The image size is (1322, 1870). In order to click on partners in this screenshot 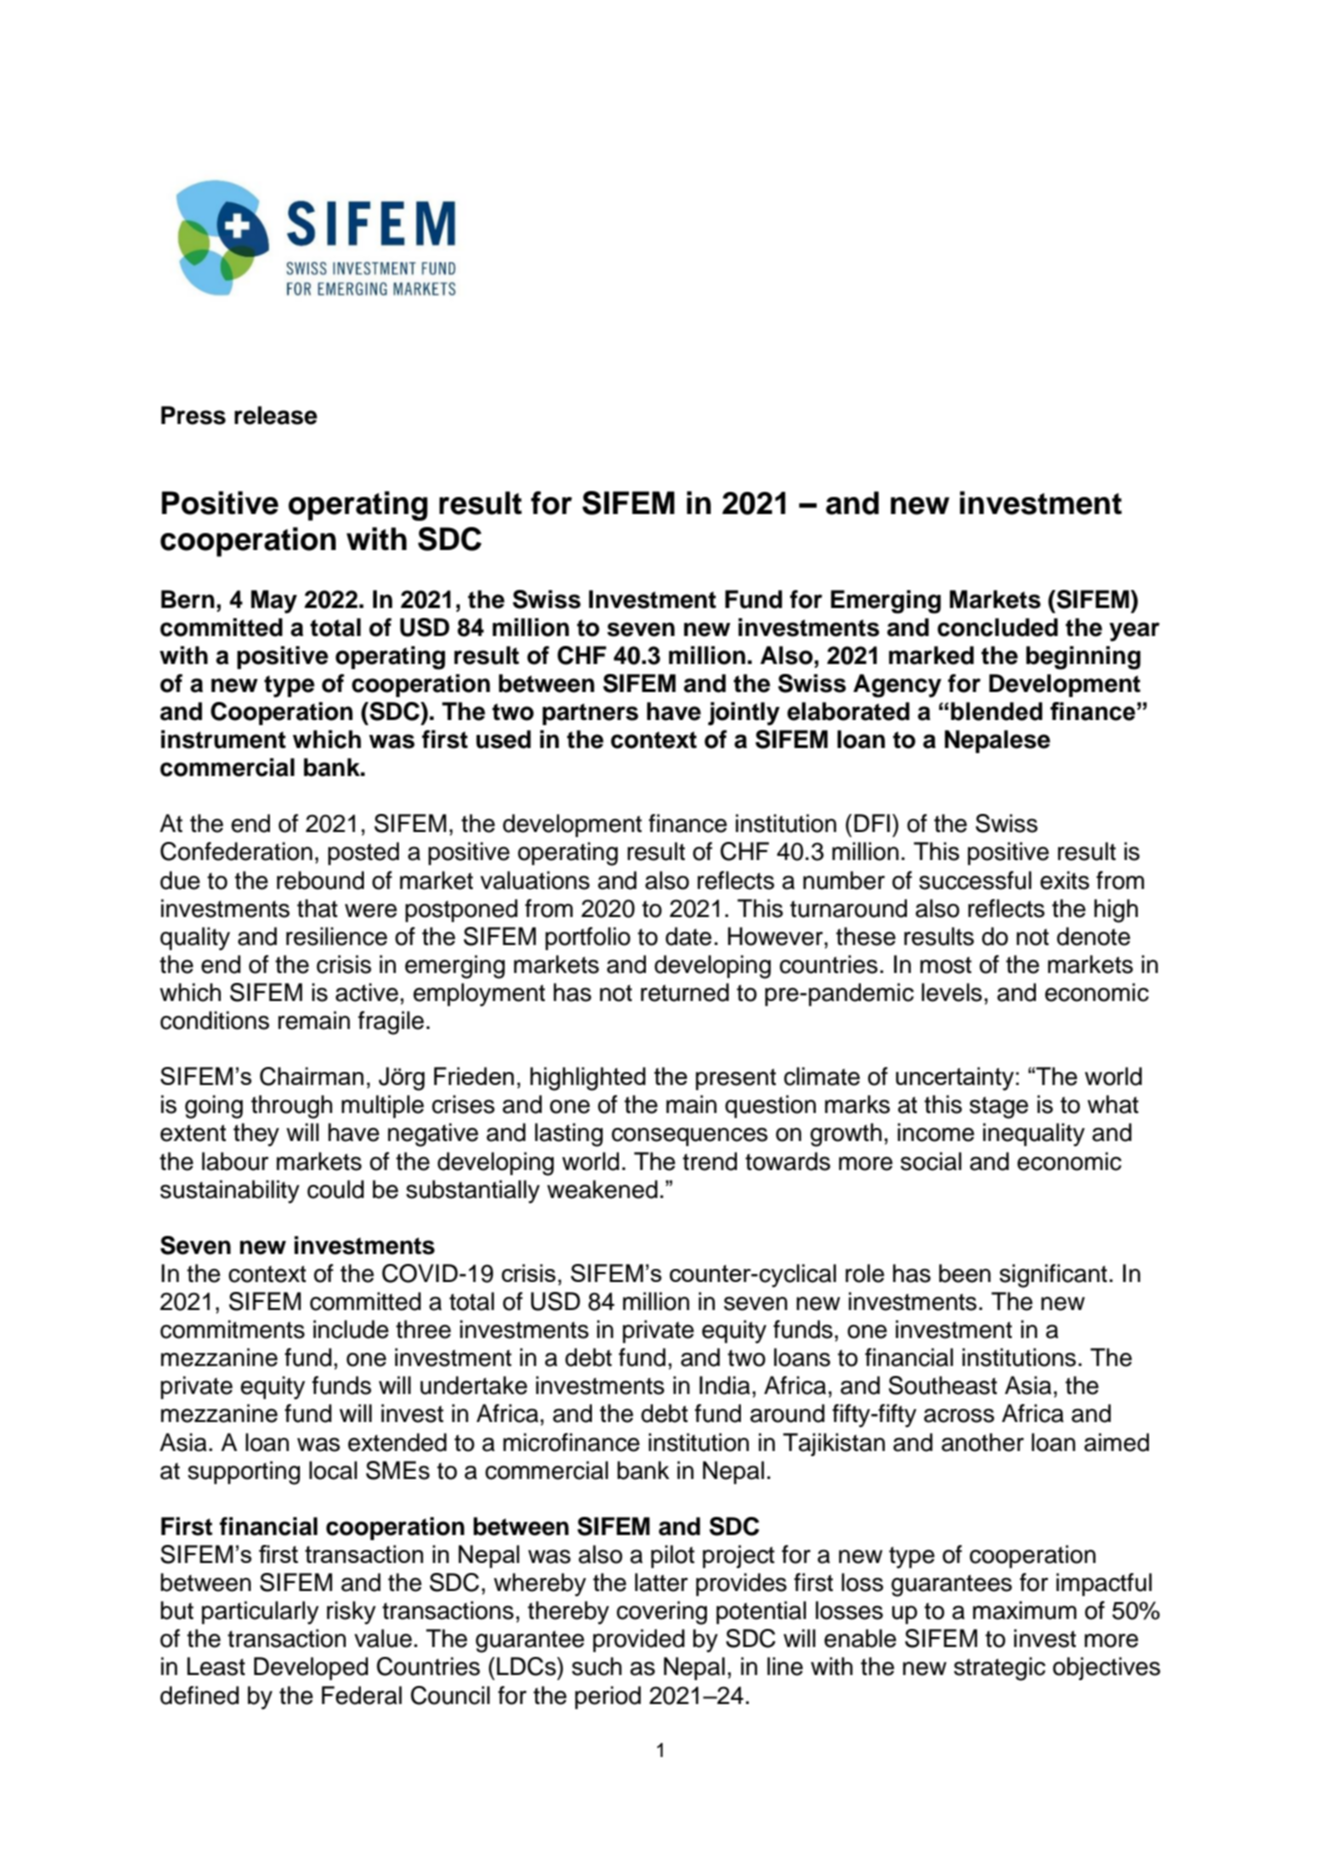, I will do `click(590, 714)`.
